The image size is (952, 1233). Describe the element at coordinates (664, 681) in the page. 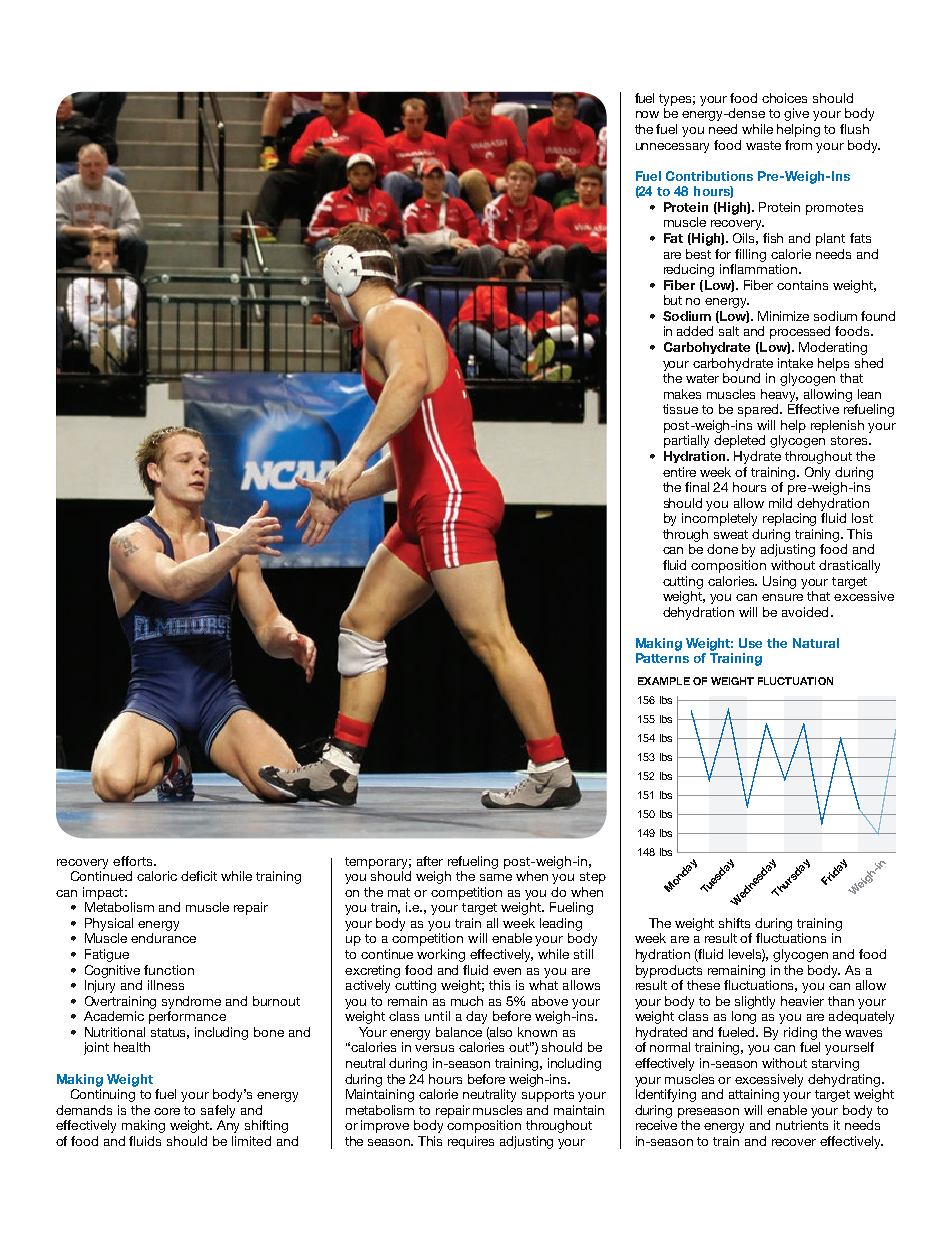

I see `EXAMPLE` at that location.
